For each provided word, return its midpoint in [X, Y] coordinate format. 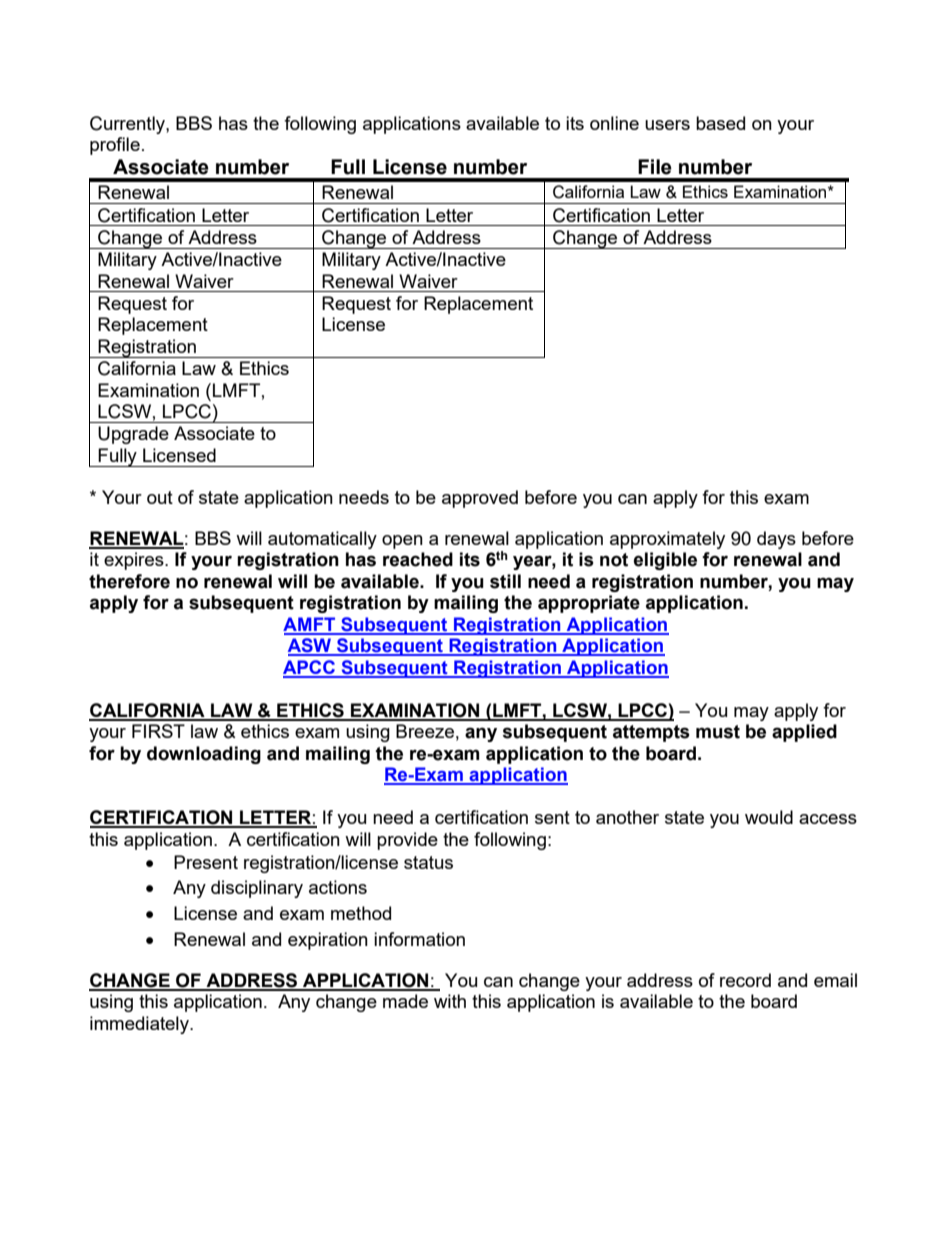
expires [135, 561]
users [667, 125]
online [614, 123]
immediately [140, 1025]
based [720, 123]
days [776, 540]
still [505, 581]
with [450, 1001]
